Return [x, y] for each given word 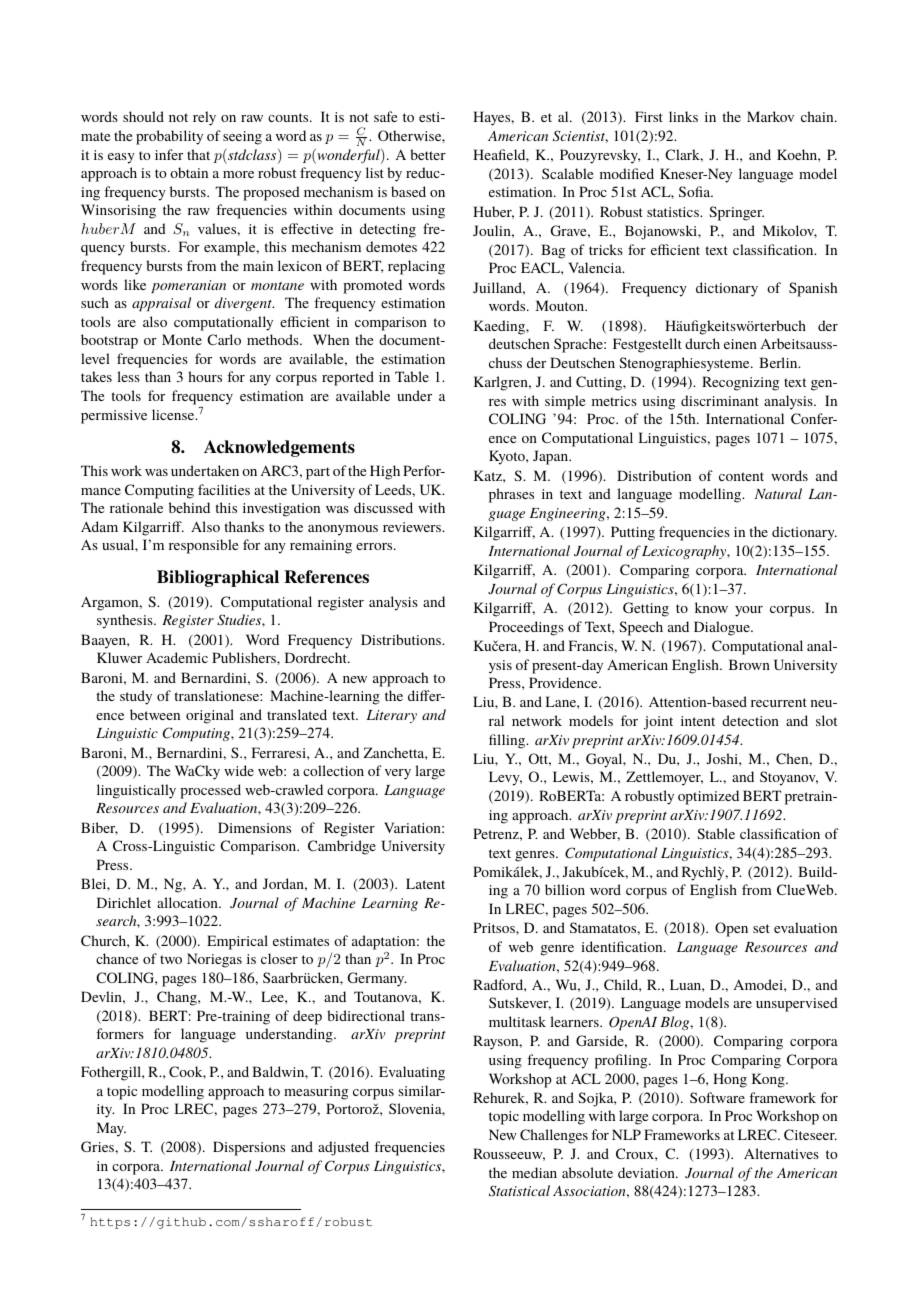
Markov [770, 116]
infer [169, 154]
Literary [391, 716]
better [428, 154]
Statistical [519, 1191]
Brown [749, 664]
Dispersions [249, 1148]
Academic [177, 657]
